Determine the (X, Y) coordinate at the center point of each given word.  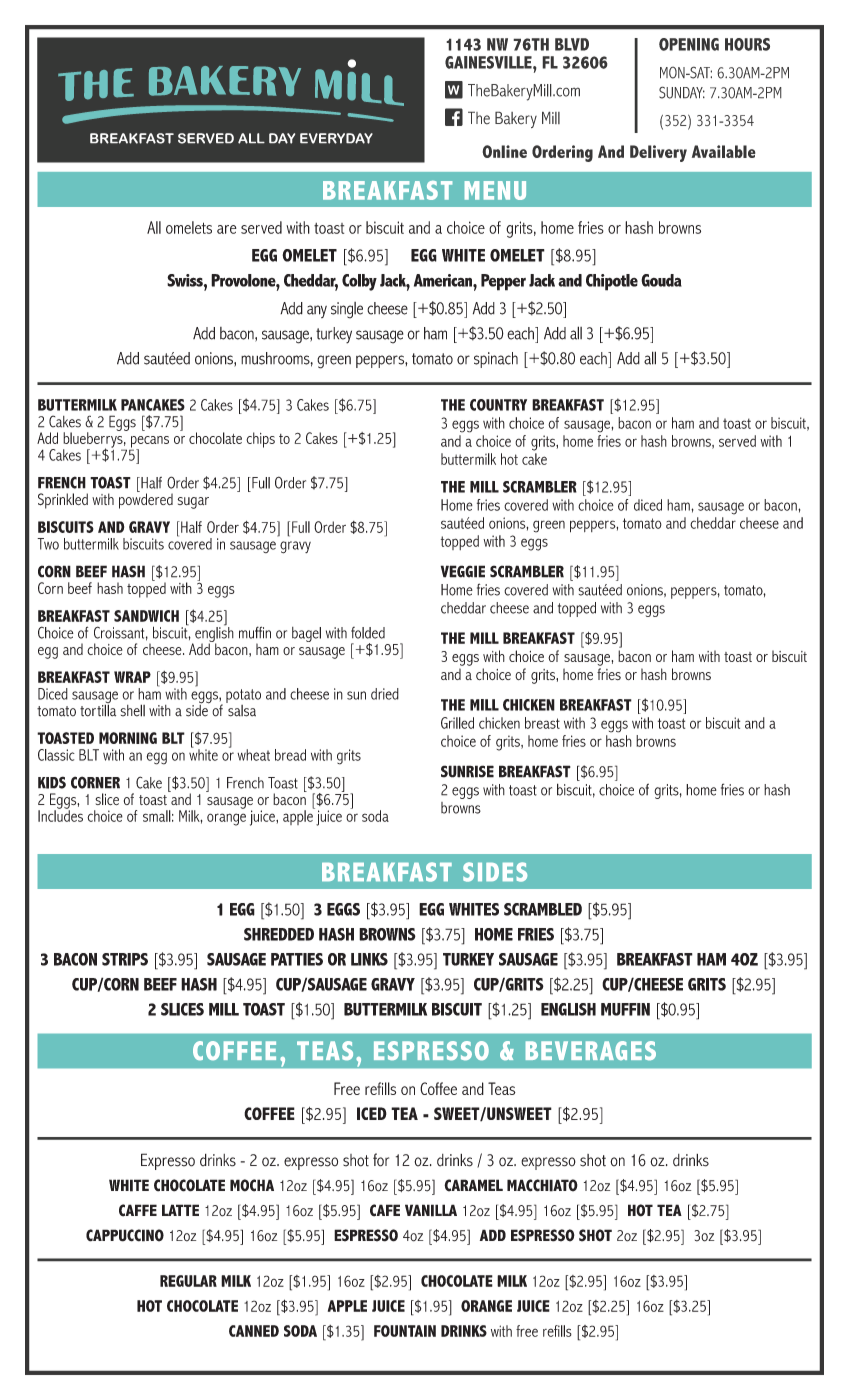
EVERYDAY (336, 138)
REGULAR (188, 1281)
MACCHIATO (542, 1185)
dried (385, 694)
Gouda (661, 280)
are (227, 229)
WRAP (132, 677)
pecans (149, 443)
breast (542, 723)
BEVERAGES (591, 1050)
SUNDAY (682, 92)
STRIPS (125, 959)
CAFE (385, 1210)
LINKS (369, 959)
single (347, 310)
